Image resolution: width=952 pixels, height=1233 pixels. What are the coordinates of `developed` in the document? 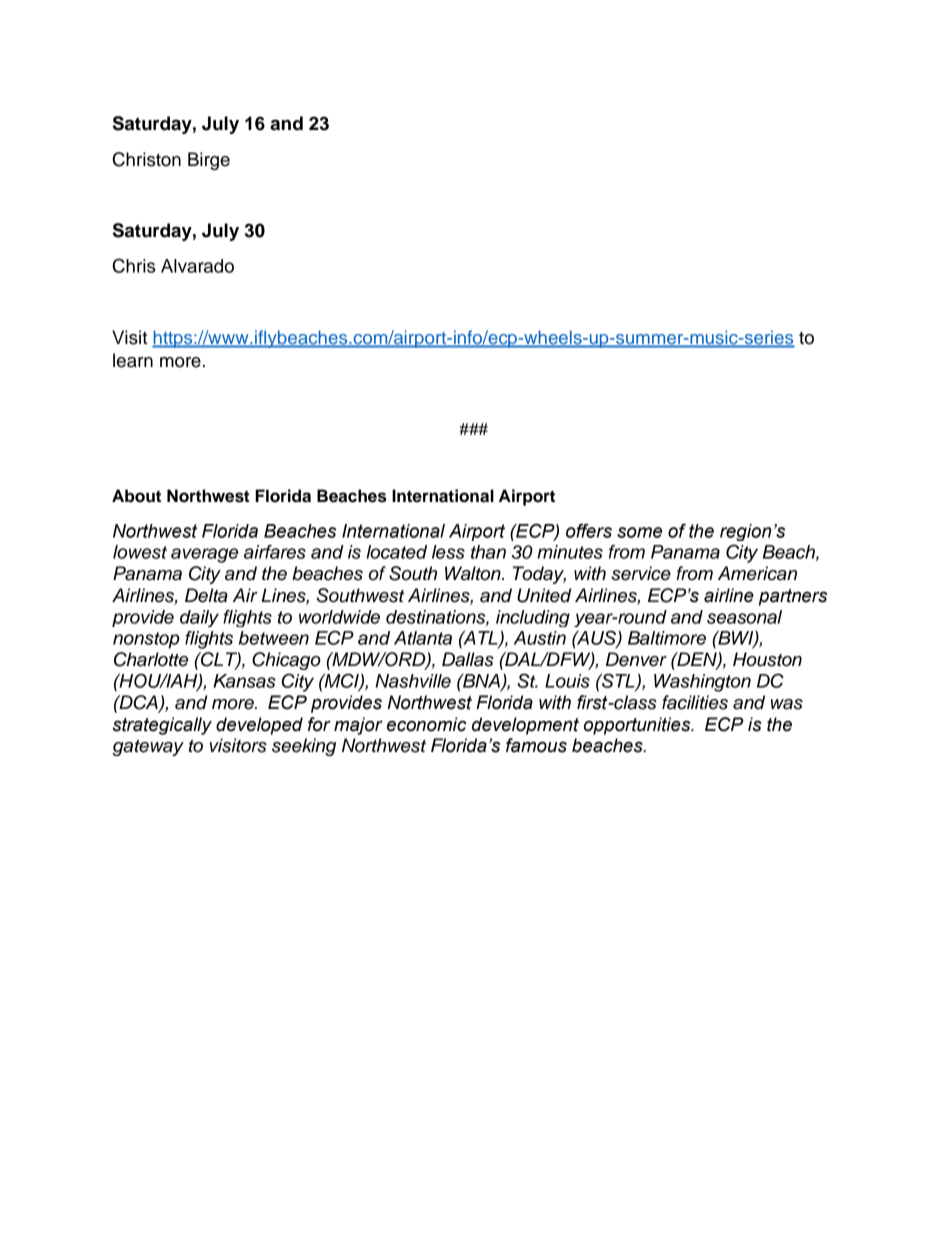 It's located at (259, 726).
